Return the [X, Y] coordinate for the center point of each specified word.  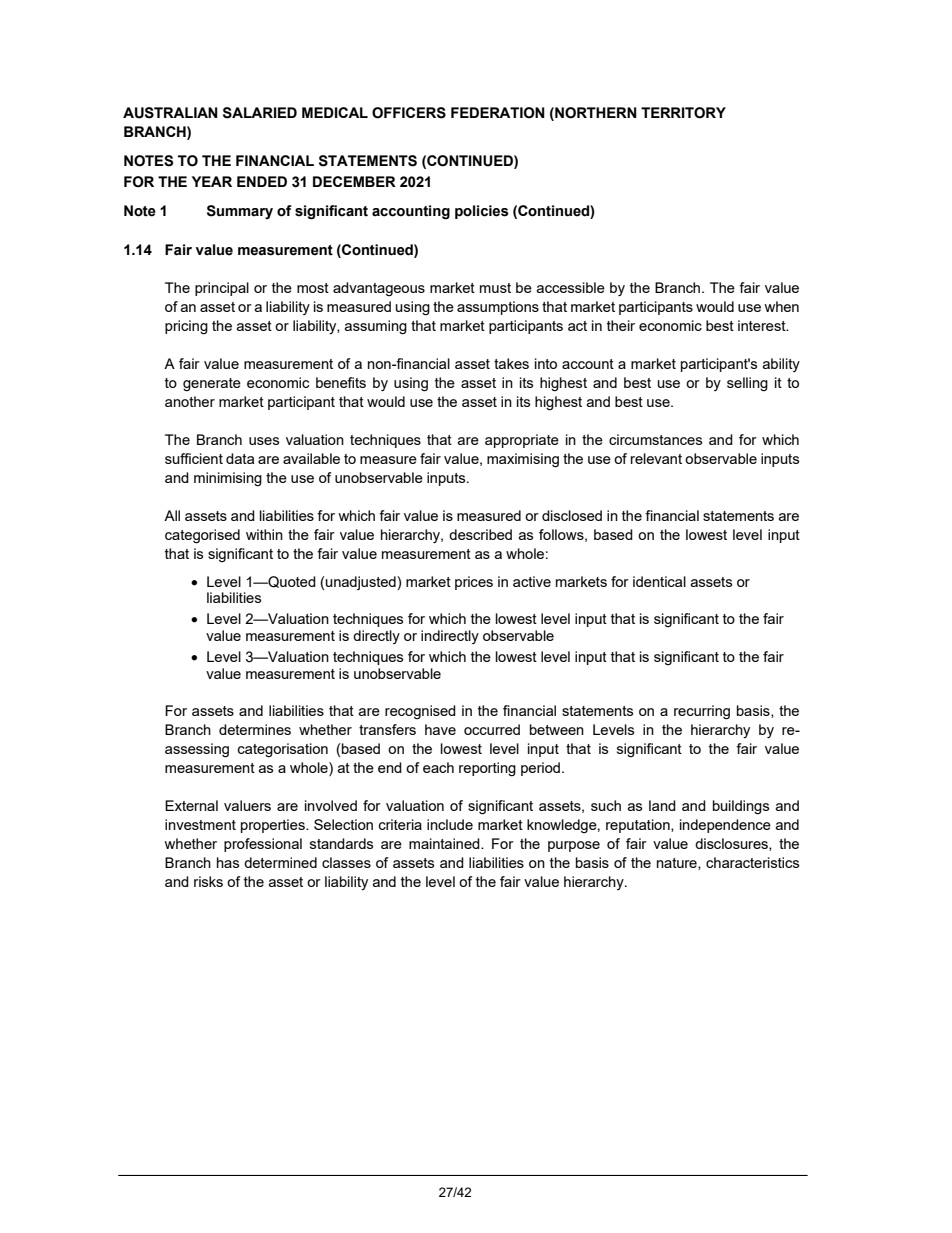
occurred [492, 729]
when [781, 306]
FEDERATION [498, 113]
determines [255, 729]
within [264, 534]
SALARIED [260, 113]
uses [264, 441]
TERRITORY [683, 113]
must [495, 288]
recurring [702, 712]
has [228, 862]
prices [474, 583]
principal [222, 289]
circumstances [655, 439]
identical [659, 581]
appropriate [522, 441]
